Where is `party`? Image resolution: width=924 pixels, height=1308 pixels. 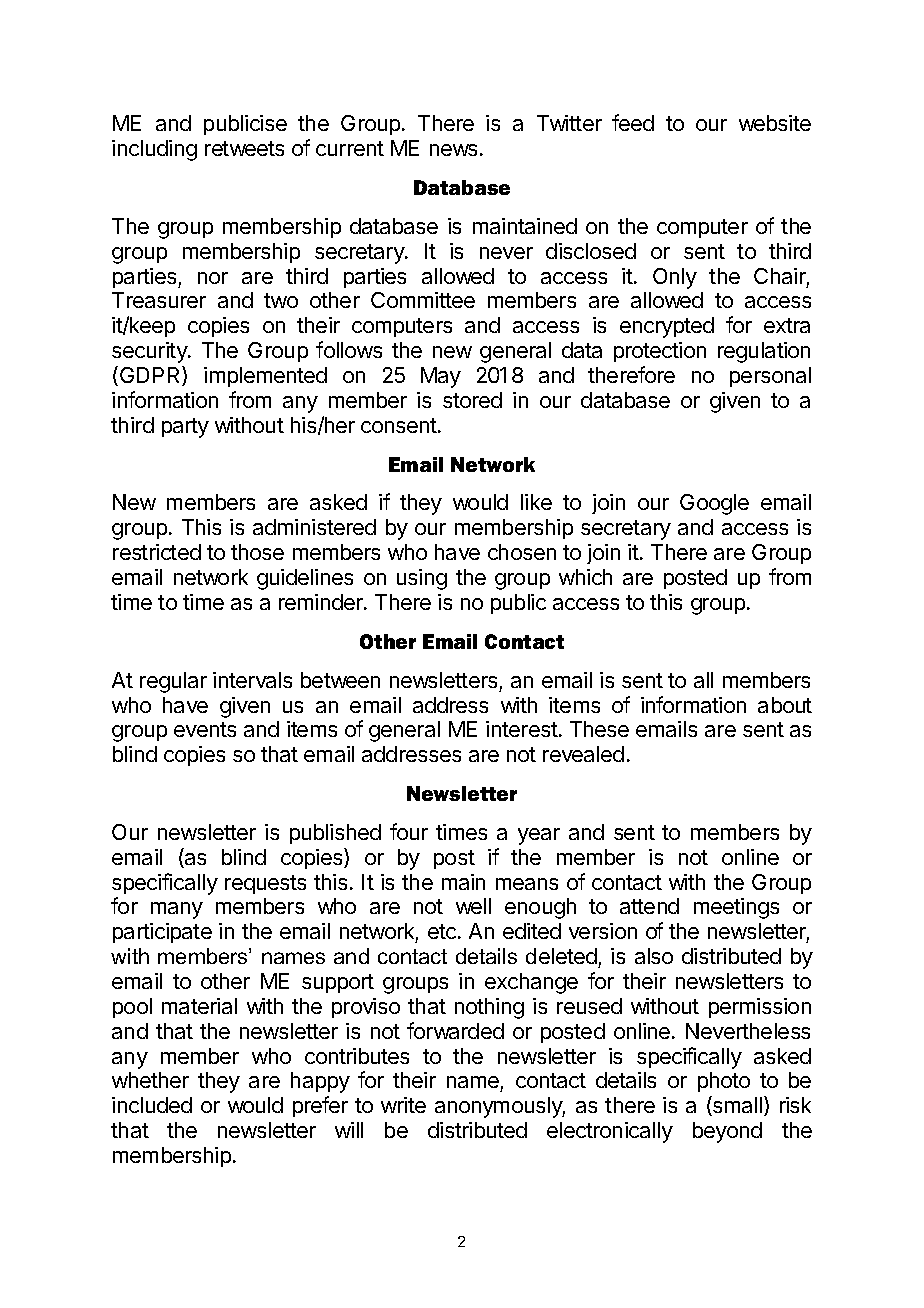
party is located at coordinates (185, 428).
